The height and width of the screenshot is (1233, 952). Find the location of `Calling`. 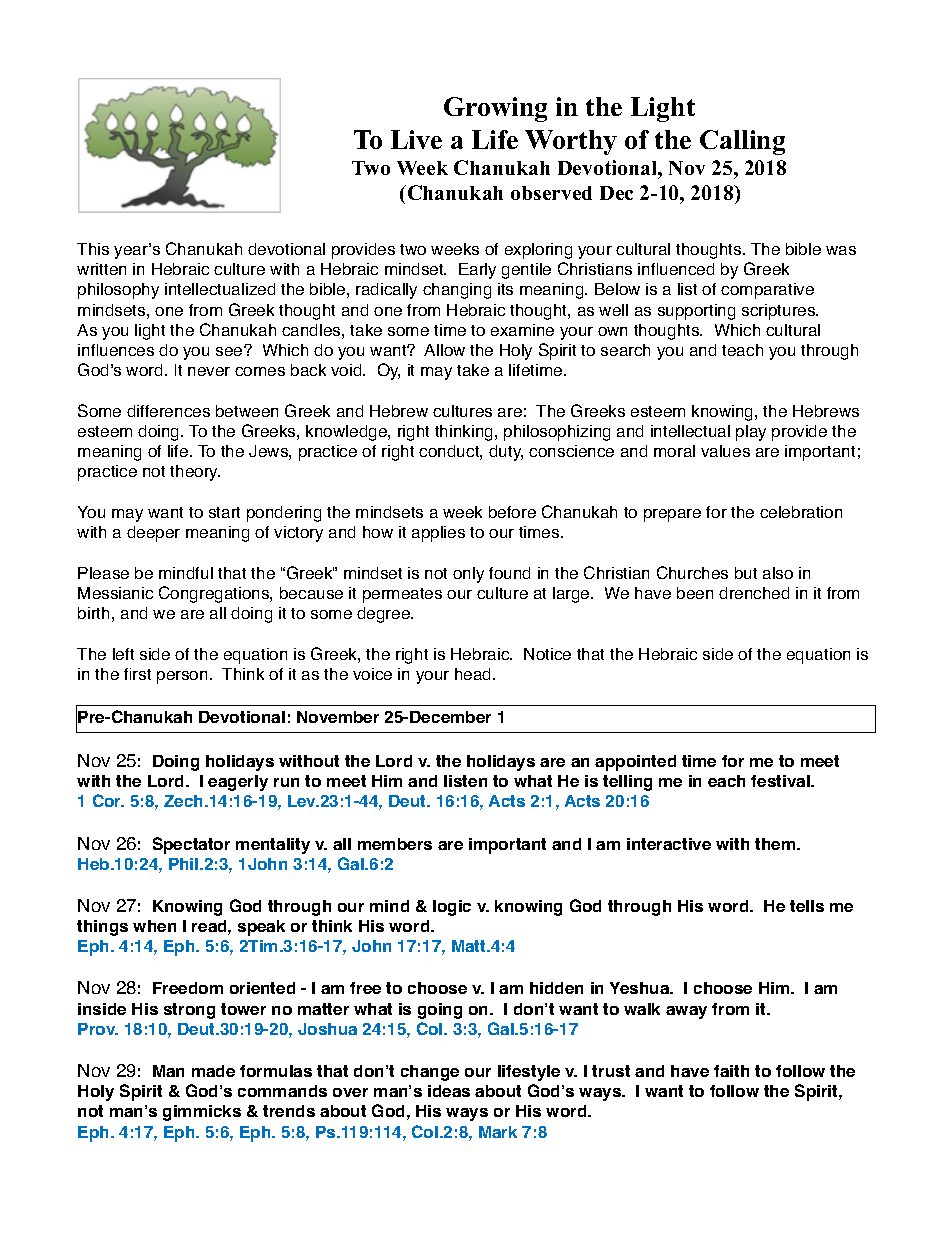

Calling is located at coordinates (742, 142).
